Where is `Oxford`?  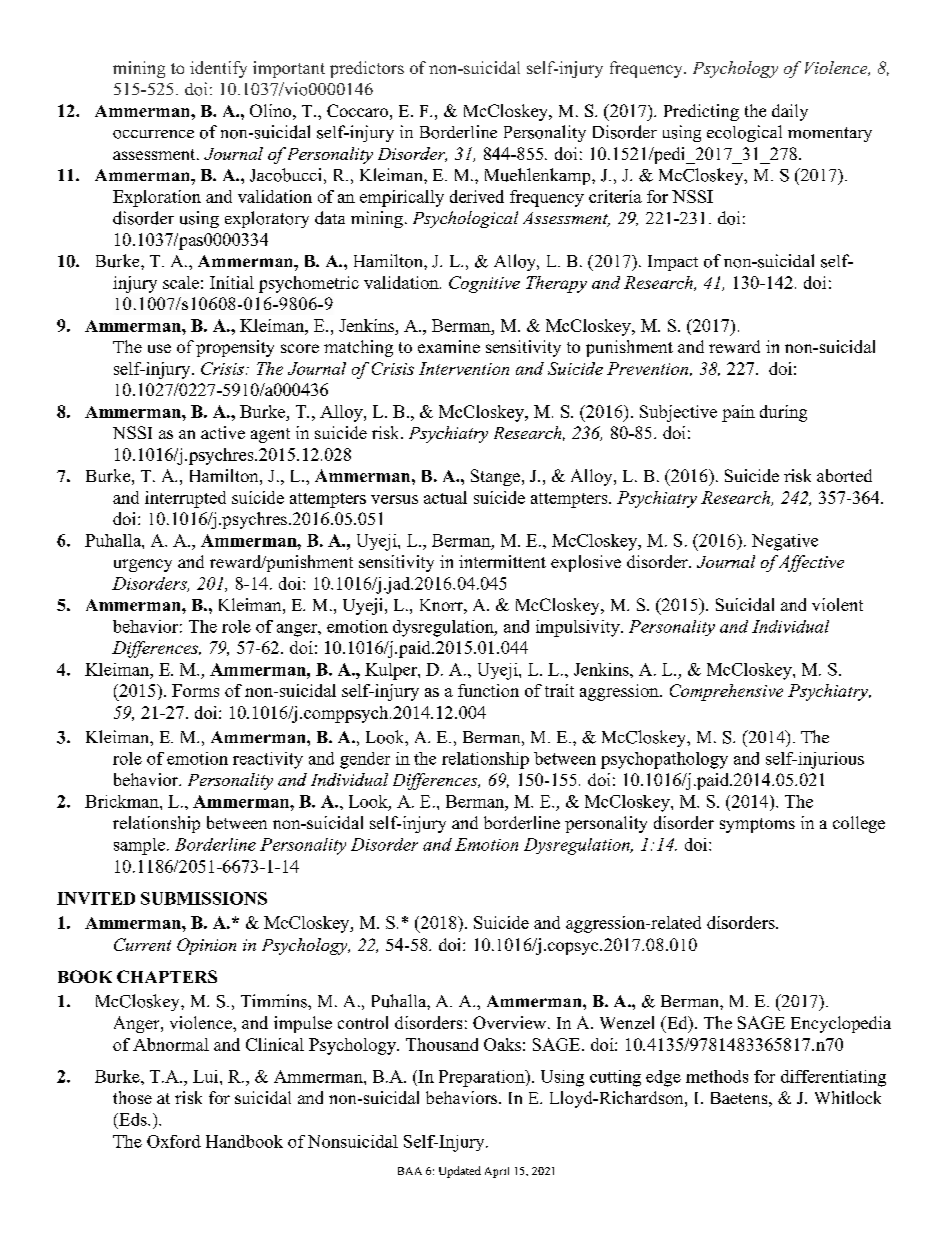 Oxford is located at coordinates (174, 1141).
